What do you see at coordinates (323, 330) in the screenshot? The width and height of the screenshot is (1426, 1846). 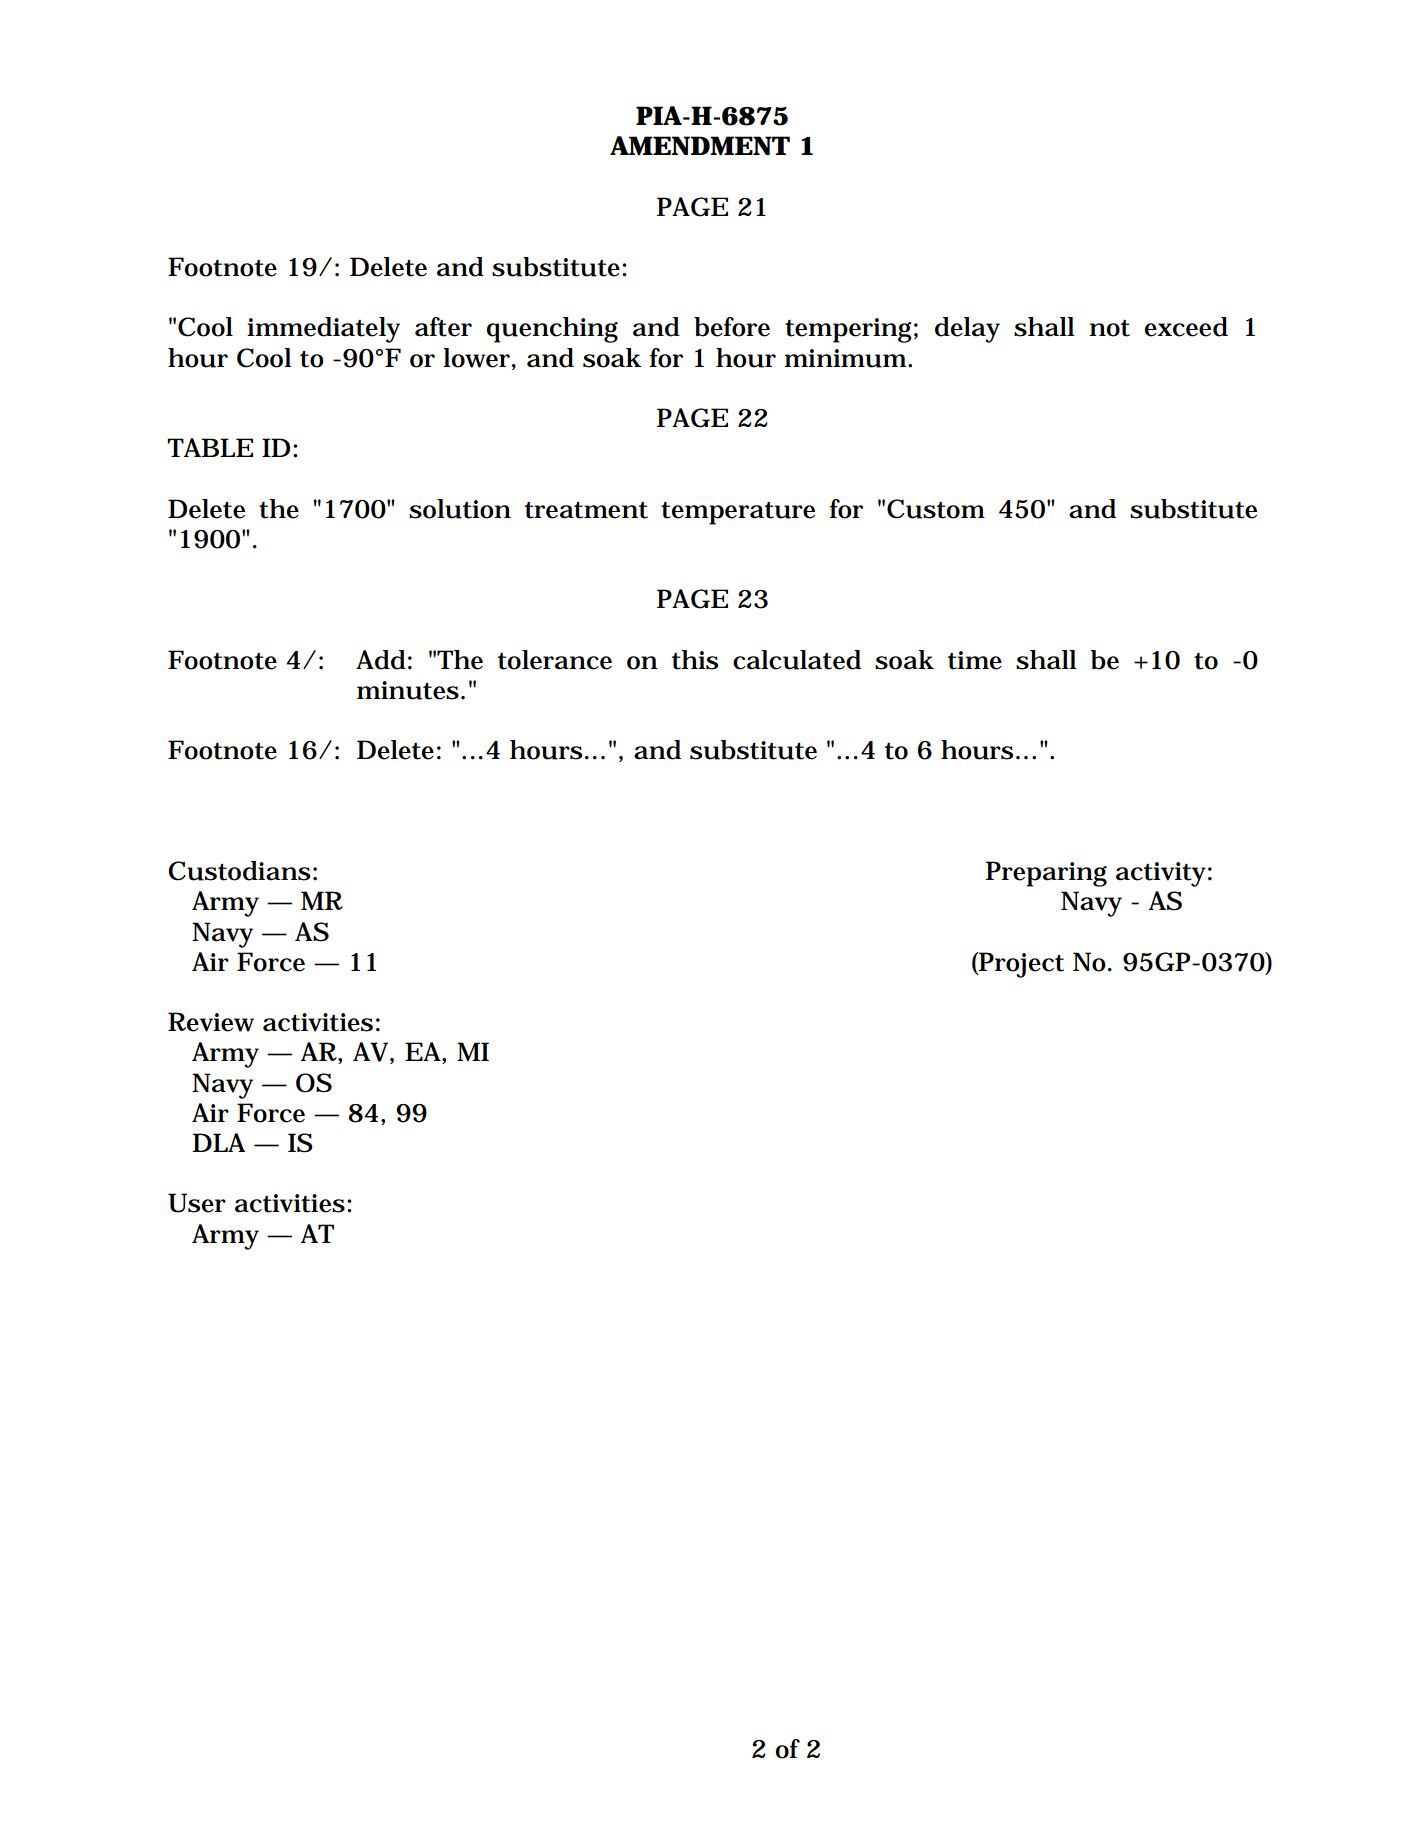 I see `immediately` at bounding box center [323, 330].
